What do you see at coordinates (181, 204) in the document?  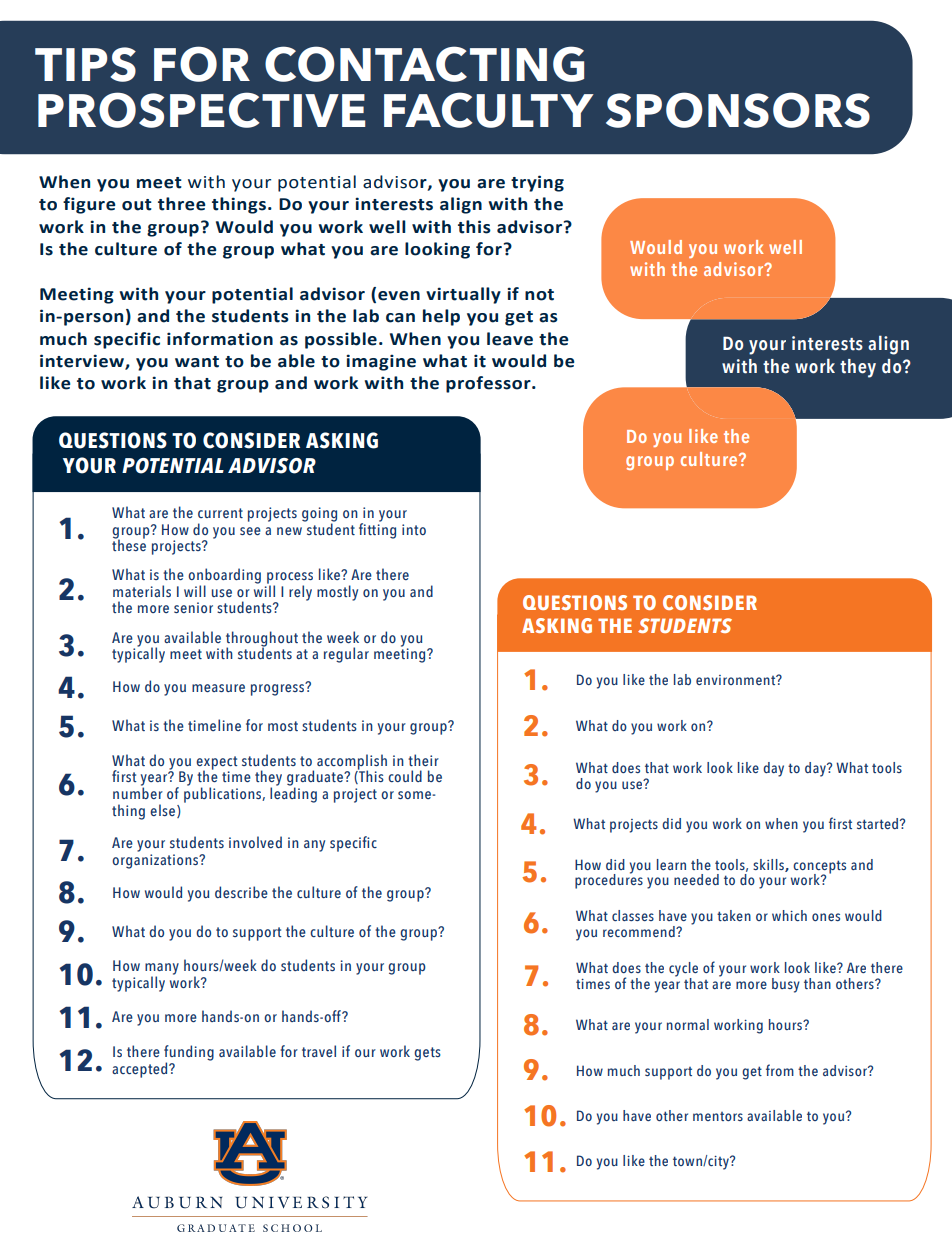 I see `three` at bounding box center [181, 204].
